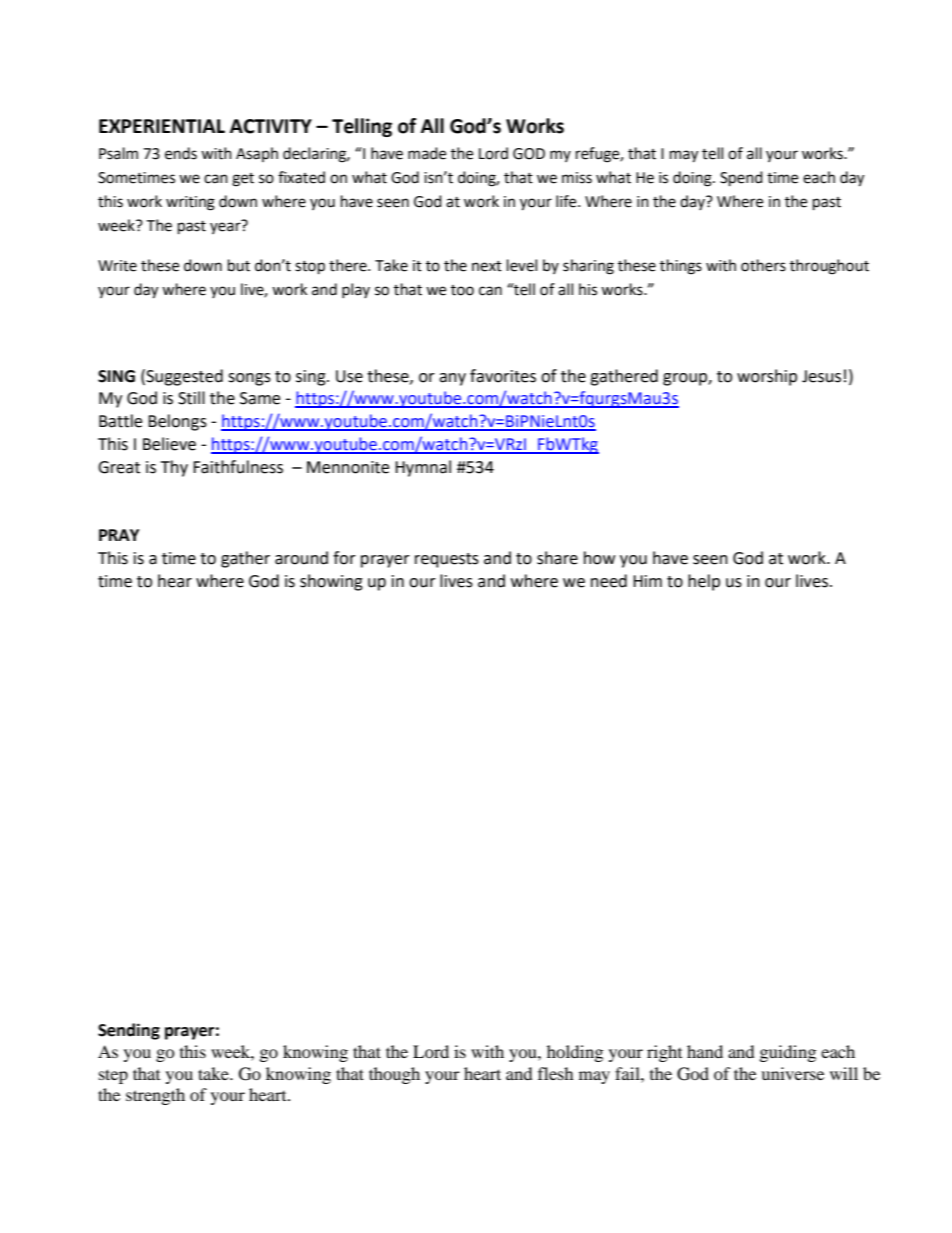 Image resolution: width=952 pixels, height=1233 pixels. What do you see at coordinates (155, 1096) in the screenshot?
I see `strength` at bounding box center [155, 1096].
